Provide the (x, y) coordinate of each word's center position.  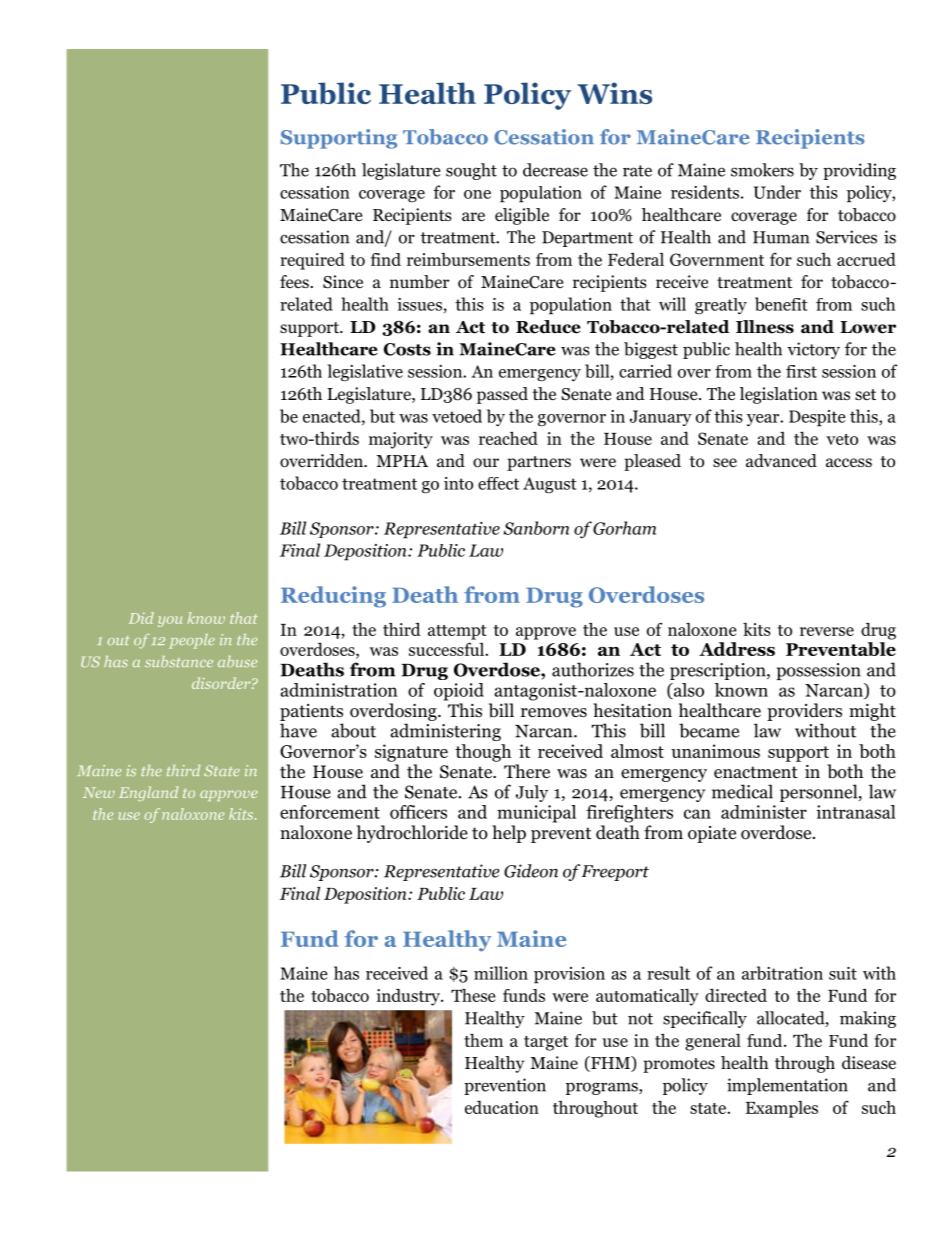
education (502, 1107)
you (170, 621)
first (801, 371)
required (312, 261)
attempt (457, 632)
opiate (712, 834)
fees (294, 281)
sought (471, 171)
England (148, 793)
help (509, 834)
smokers (762, 170)
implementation (787, 1086)
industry (409, 997)
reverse (827, 631)
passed (502, 395)
